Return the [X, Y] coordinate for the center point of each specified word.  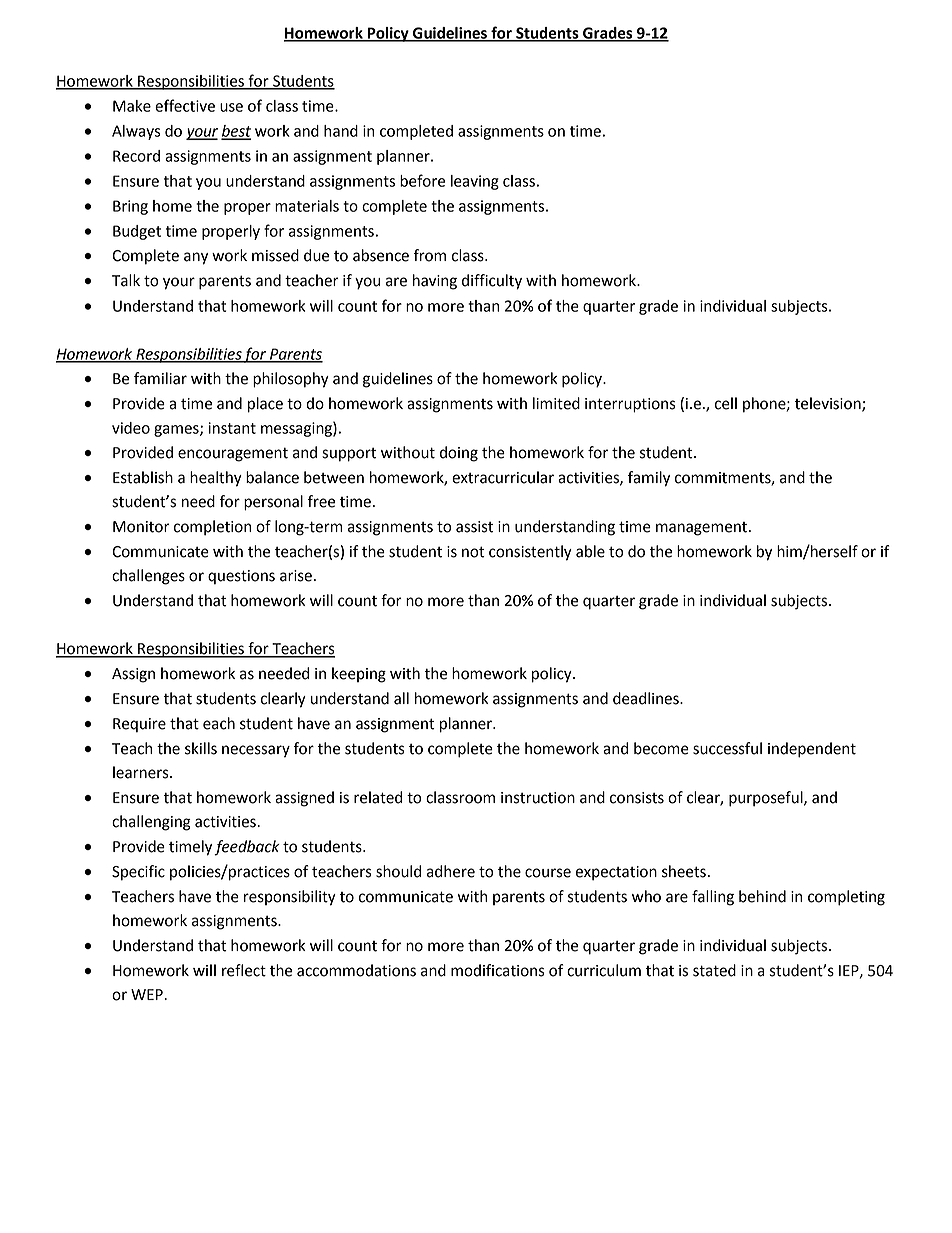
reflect [244, 970]
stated [714, 970]
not [473, 552]
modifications [498, 970]
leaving [475, 182]
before [422, 180]
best [236, 132]
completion [212, 528]
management [701, 529]
